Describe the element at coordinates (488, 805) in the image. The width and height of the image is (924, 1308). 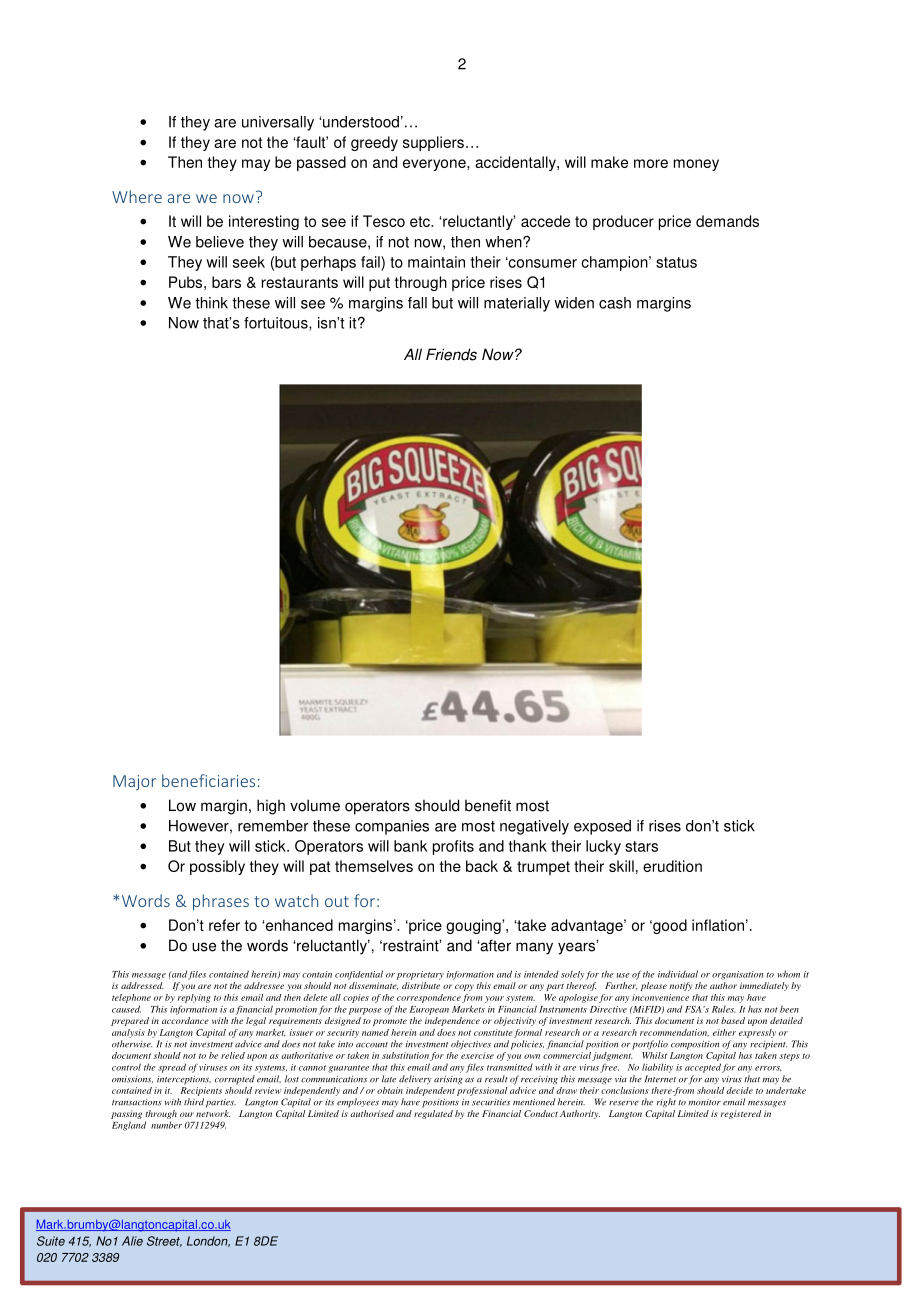
I see `benefit` at that location.
